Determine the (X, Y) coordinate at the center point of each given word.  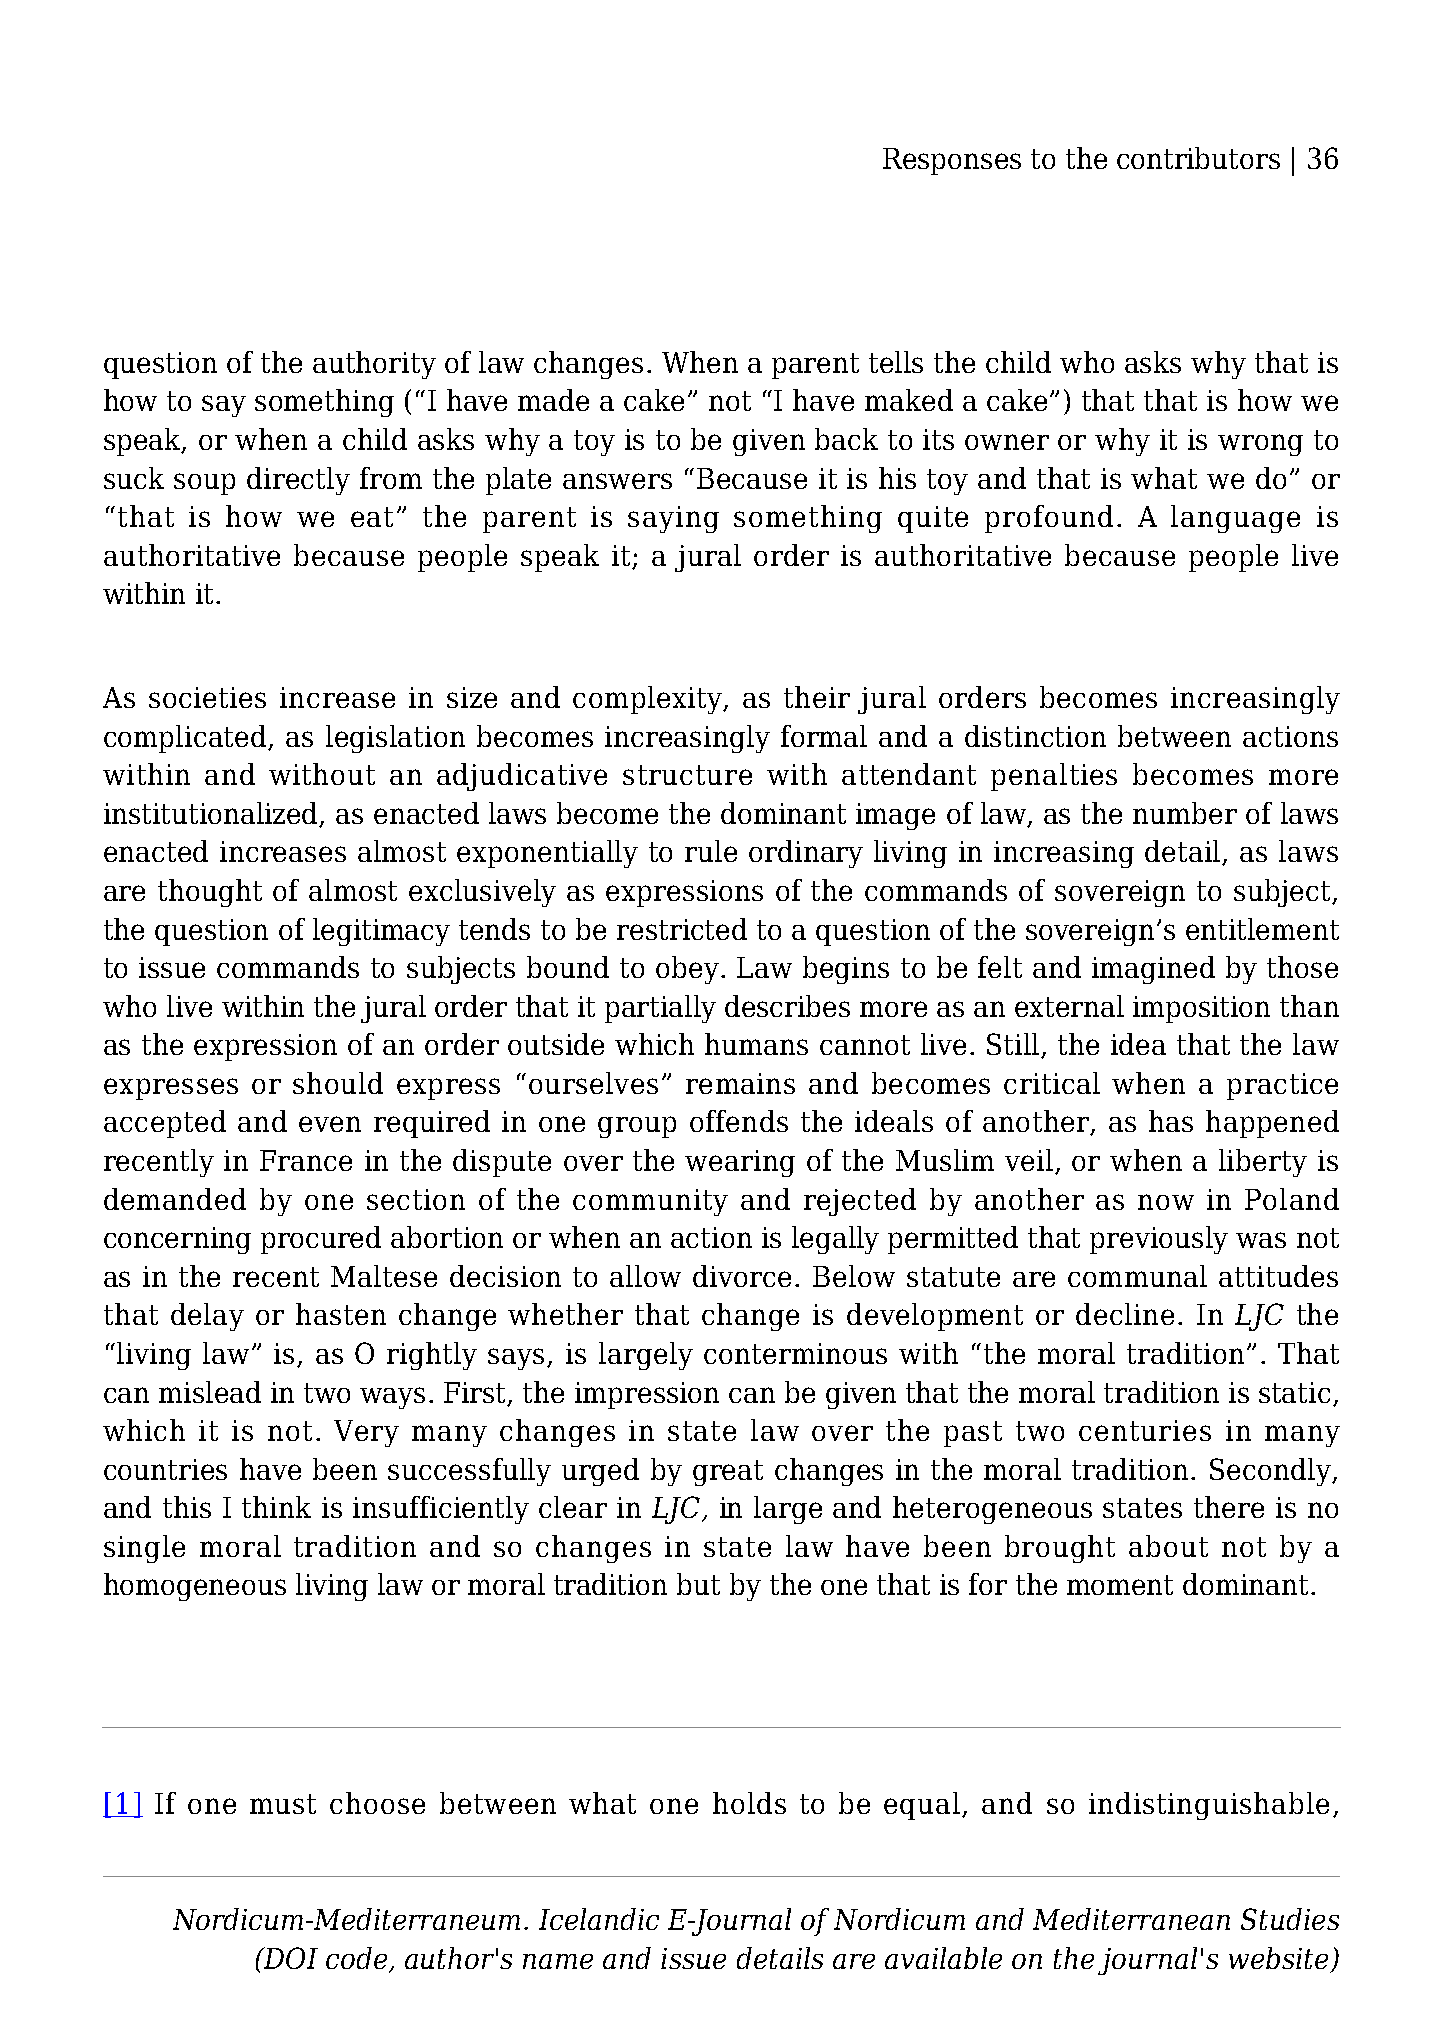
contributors (1198, 158)
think (276, 1507)
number (1185, 813)
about (1168, 1546)
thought (210, 893)
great (728, 1473)
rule (711, 851)
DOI (290, 1958)
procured (321, 1240)
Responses (952, 161)
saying (673, 519)
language (1235, 519)
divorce (742, 1276)
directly (298, 481)
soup (204, 484)
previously (1159, 1240)
